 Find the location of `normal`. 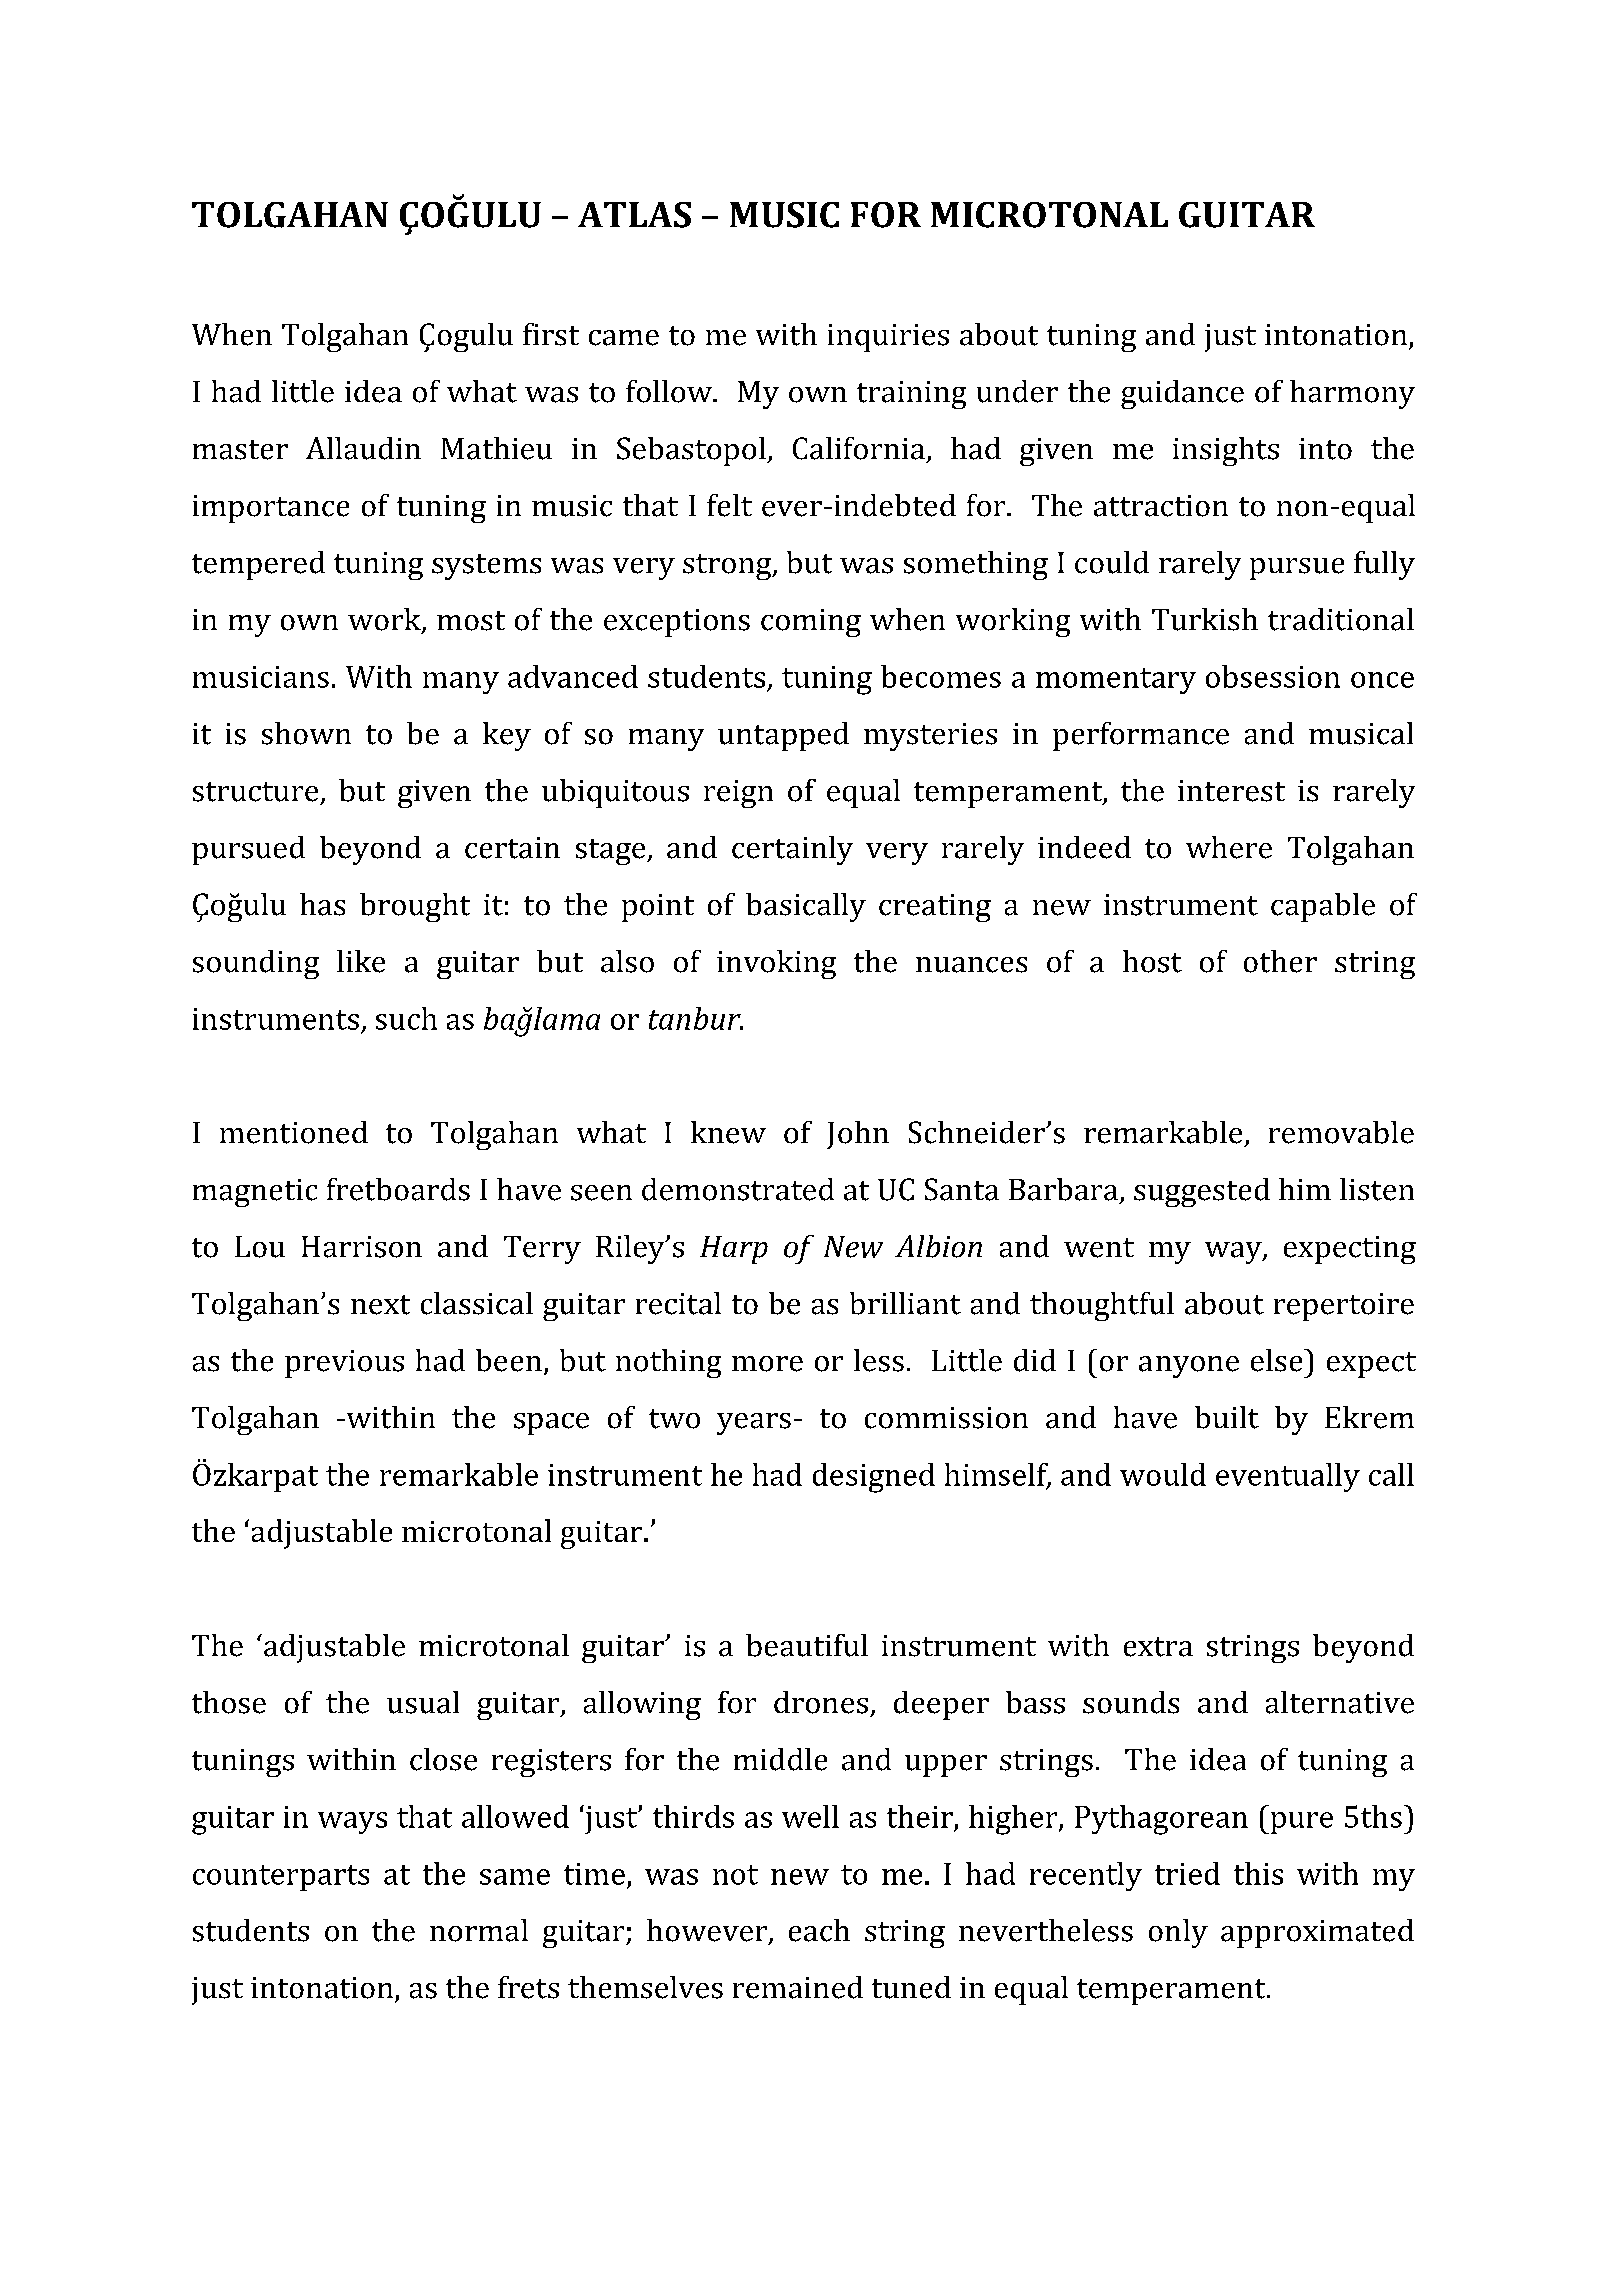

normal is located at coordinates (479, 1930).
